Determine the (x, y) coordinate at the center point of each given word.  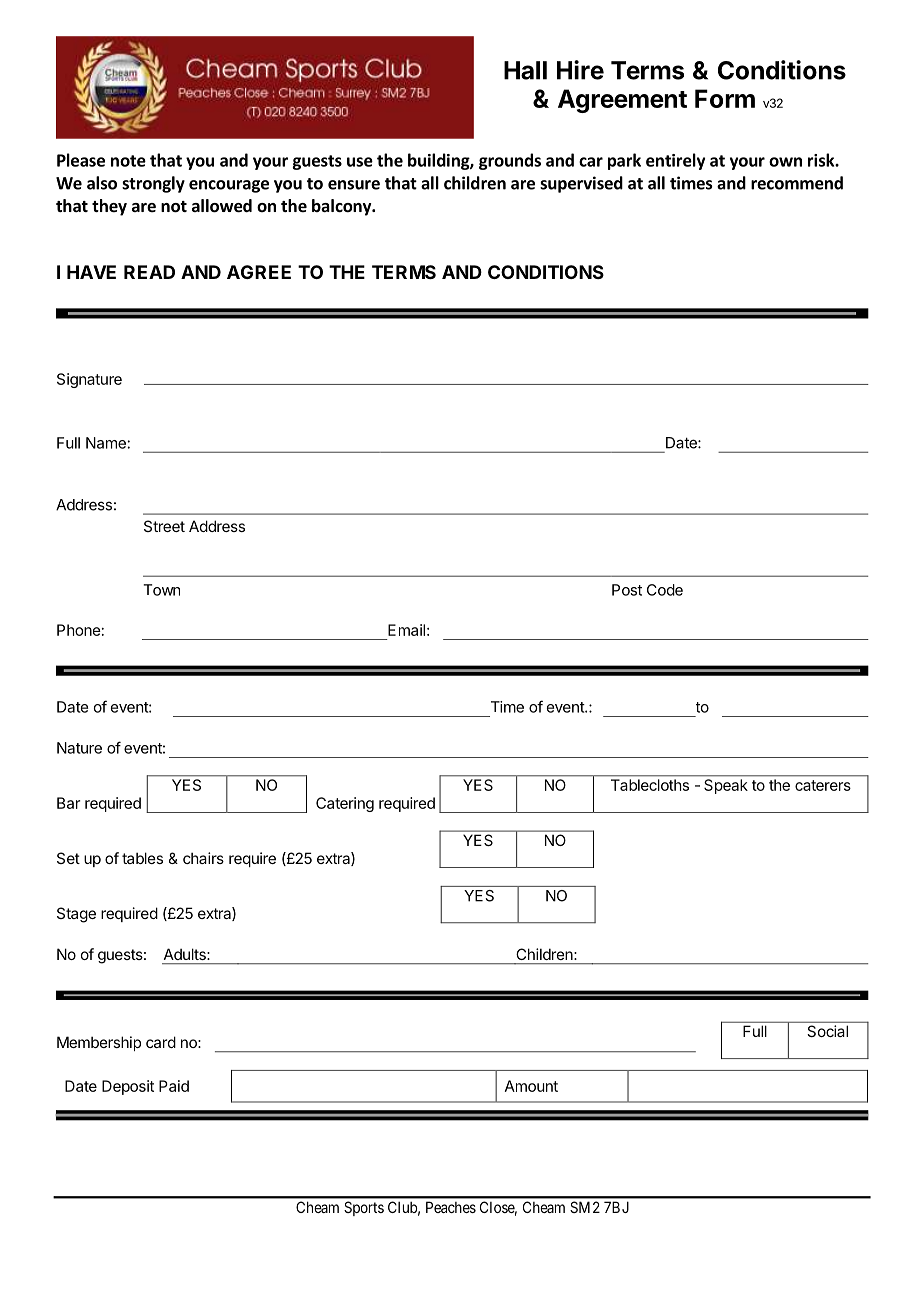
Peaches (451, 1207)
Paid (174, 1086)
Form (725, 98)
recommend (797, 183)
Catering (345, 804)
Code (665, 590)
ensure (354, 185)
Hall (525, 70)
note (128, 161)
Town (161, 590)
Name (107, 443)
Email (406, 630)
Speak (726, 786)
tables (142, 858)
